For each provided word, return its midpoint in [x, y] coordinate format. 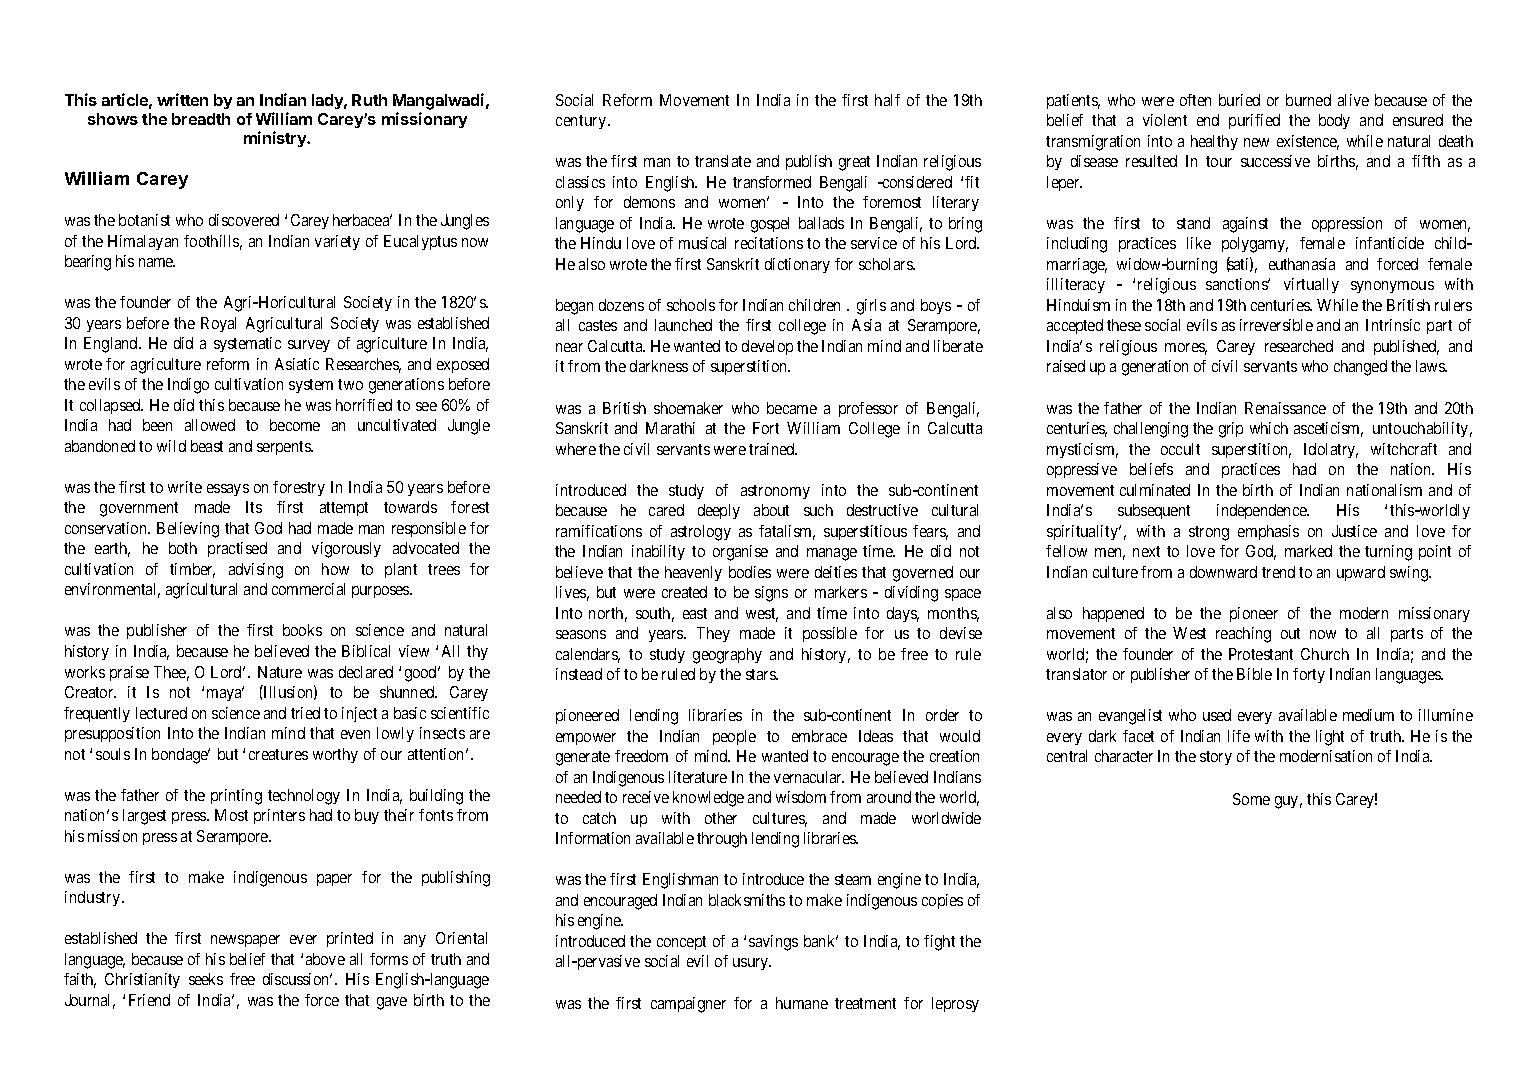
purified [1254, 121]
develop [767, 347]
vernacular [809, 777]
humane [802, 1003]
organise [740, 553]
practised [237, 549]
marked [1308, 551]
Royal [218, 324]
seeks [206, 979]
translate [723, 161]
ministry [276, 139]
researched [1299, 346]
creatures [278, 754]
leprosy [955, 1004]
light [1330, 738]
